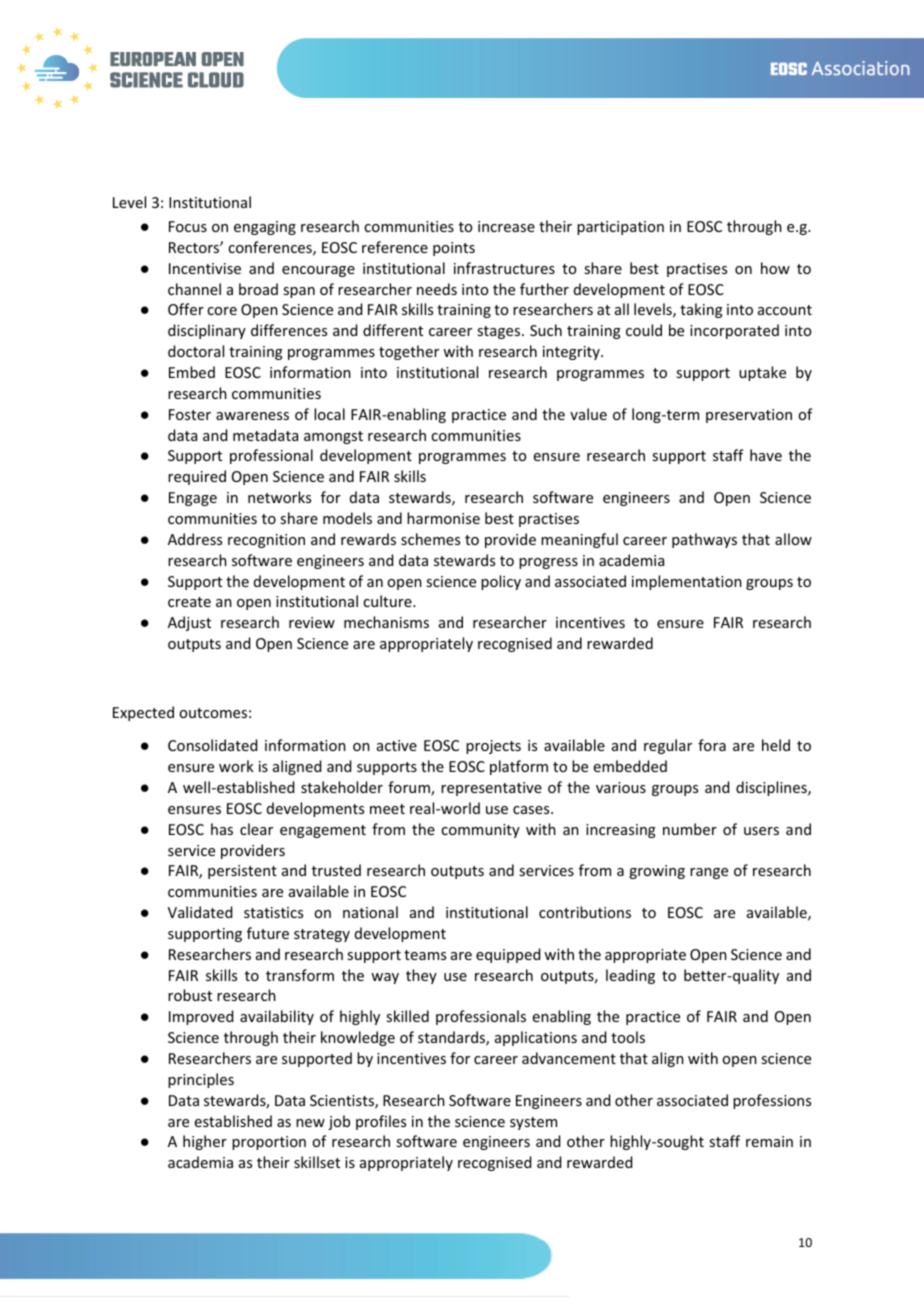 This image has height=1307, width=924. What do you see at coordinates (454, 249) in the image?
I see `points` at bounding box center [454, 249].
